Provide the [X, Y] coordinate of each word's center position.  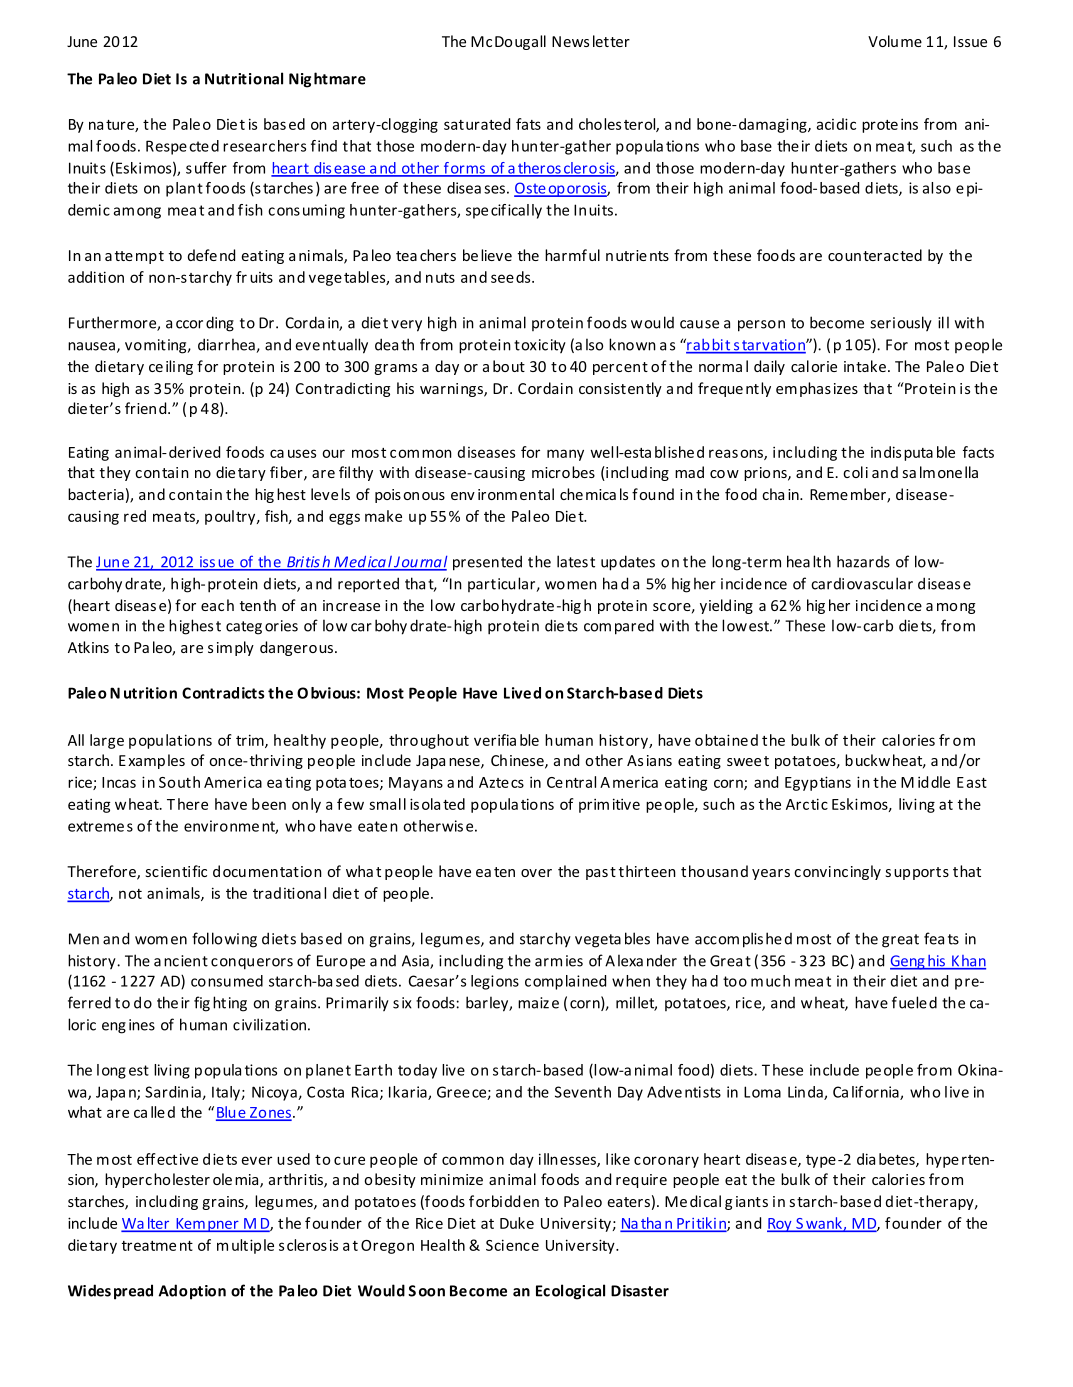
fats [528, 124]
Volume [895, 41]
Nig [300, 80]
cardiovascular [862, 583]
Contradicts [223, 693]
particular [502, 584]
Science [512, 1245]
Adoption [192, 1292]
